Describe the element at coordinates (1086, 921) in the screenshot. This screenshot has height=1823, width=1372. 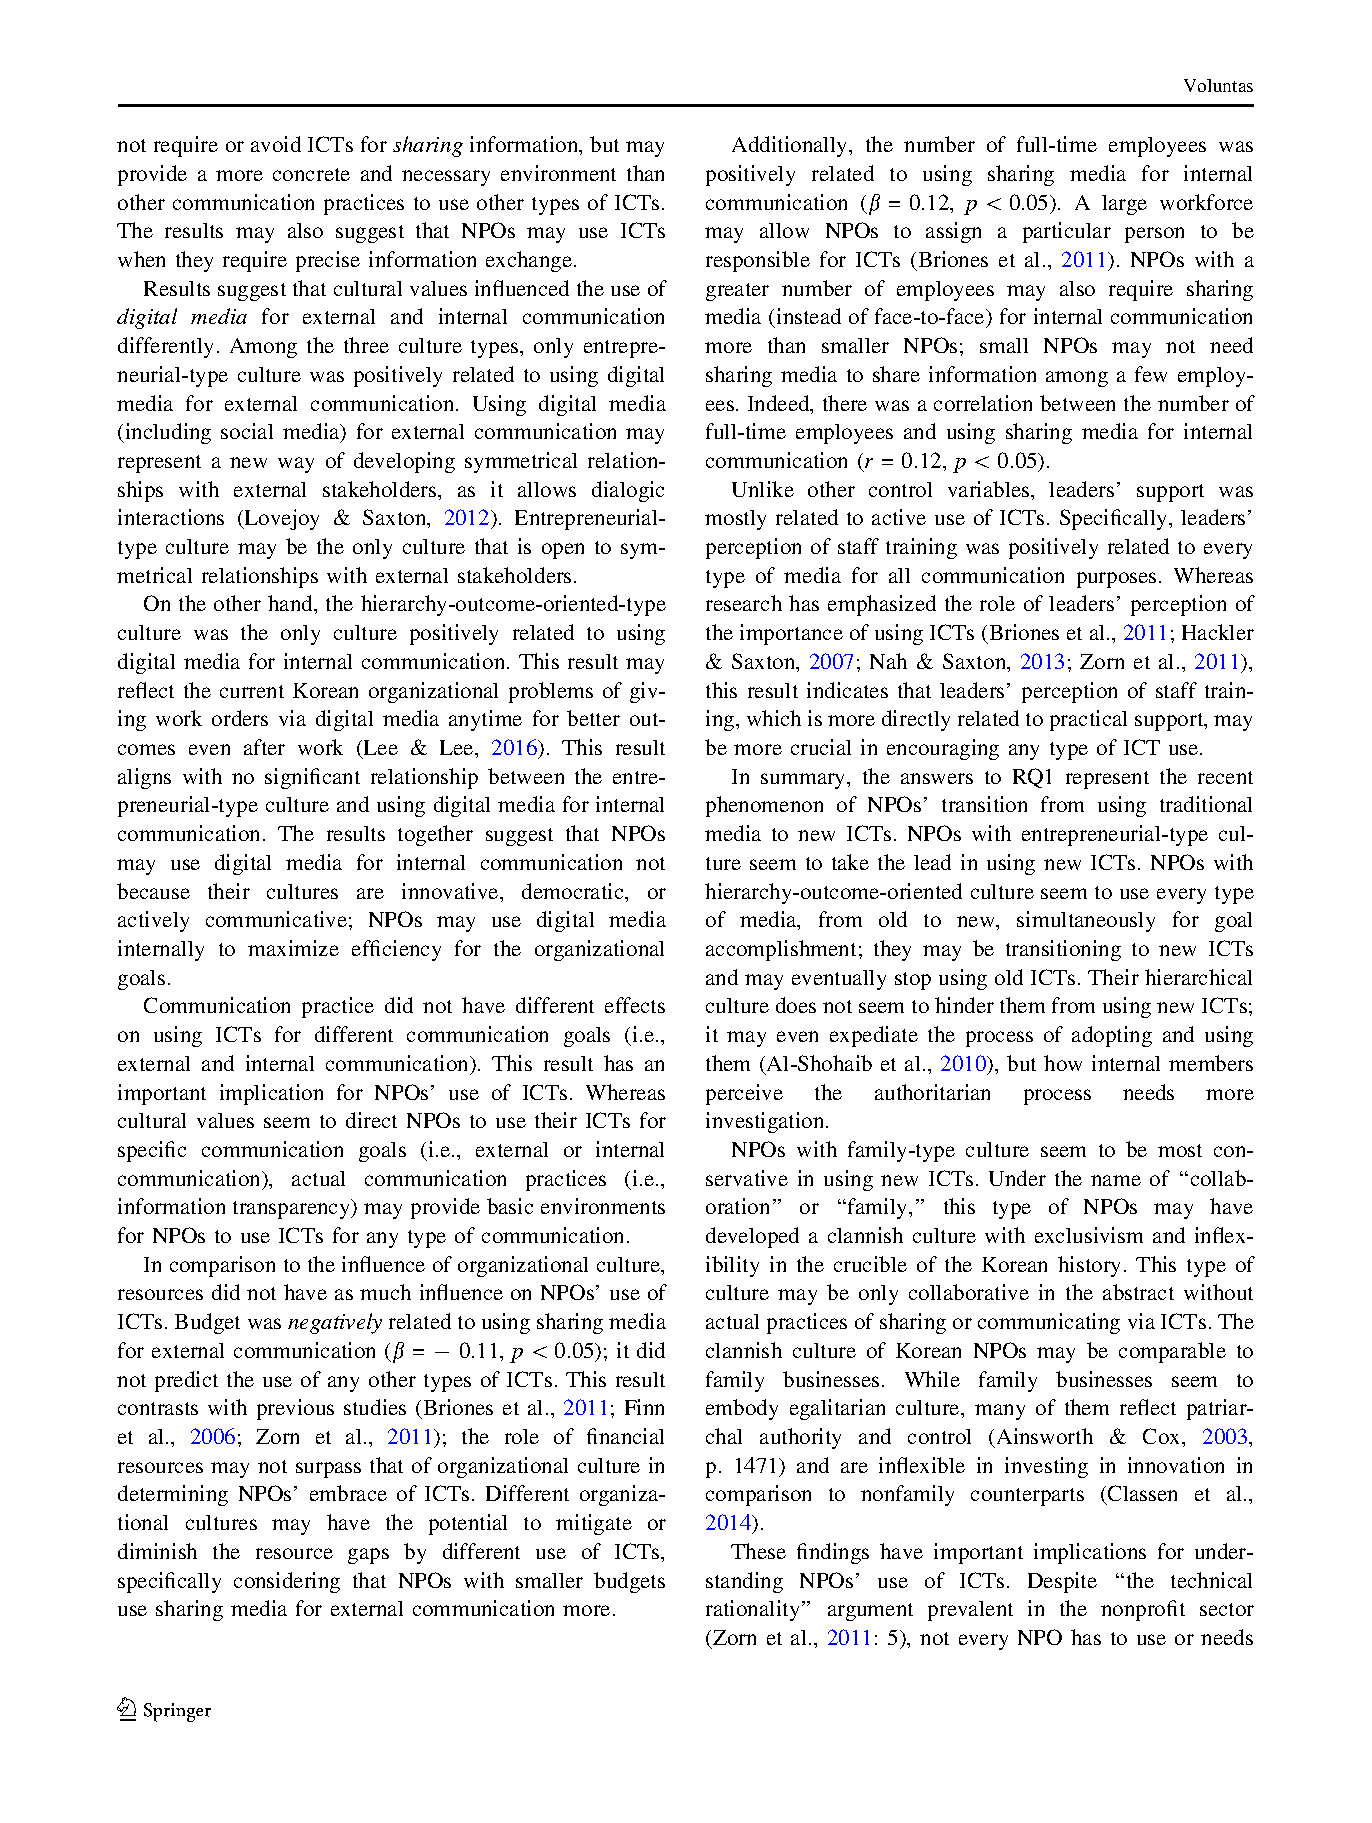
I see `simultaneously` at that location.
